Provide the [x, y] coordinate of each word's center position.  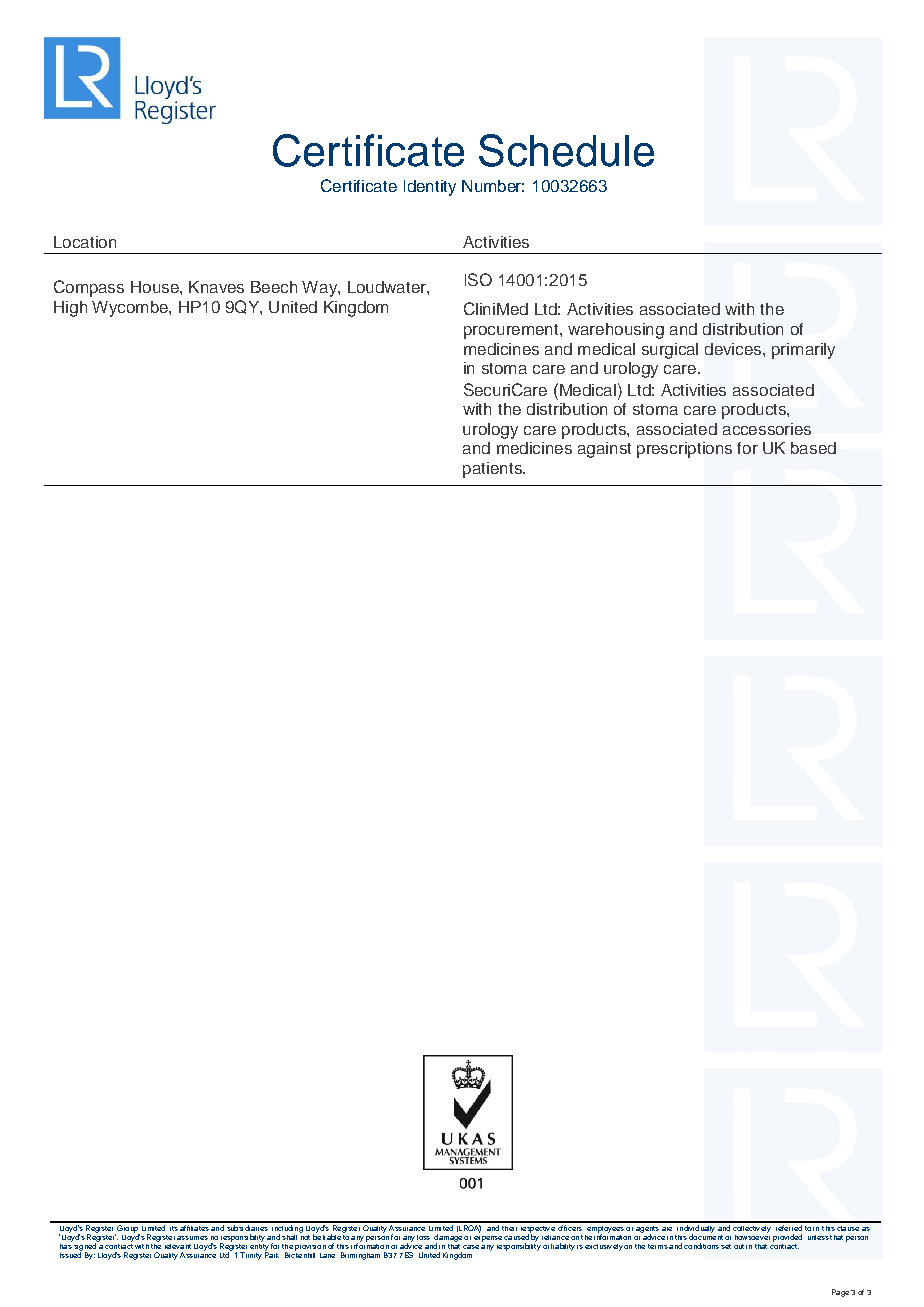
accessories [767, 429]
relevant [178, 1246]
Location [85, 242]
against [604, 450]
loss [423, 1237]
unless [818, 1237]
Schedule [566, 150]
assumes [192, 1238]
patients [493, 470]
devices [734, 349]
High [70, 309]
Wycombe [131, 309]
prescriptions [684, 450]
